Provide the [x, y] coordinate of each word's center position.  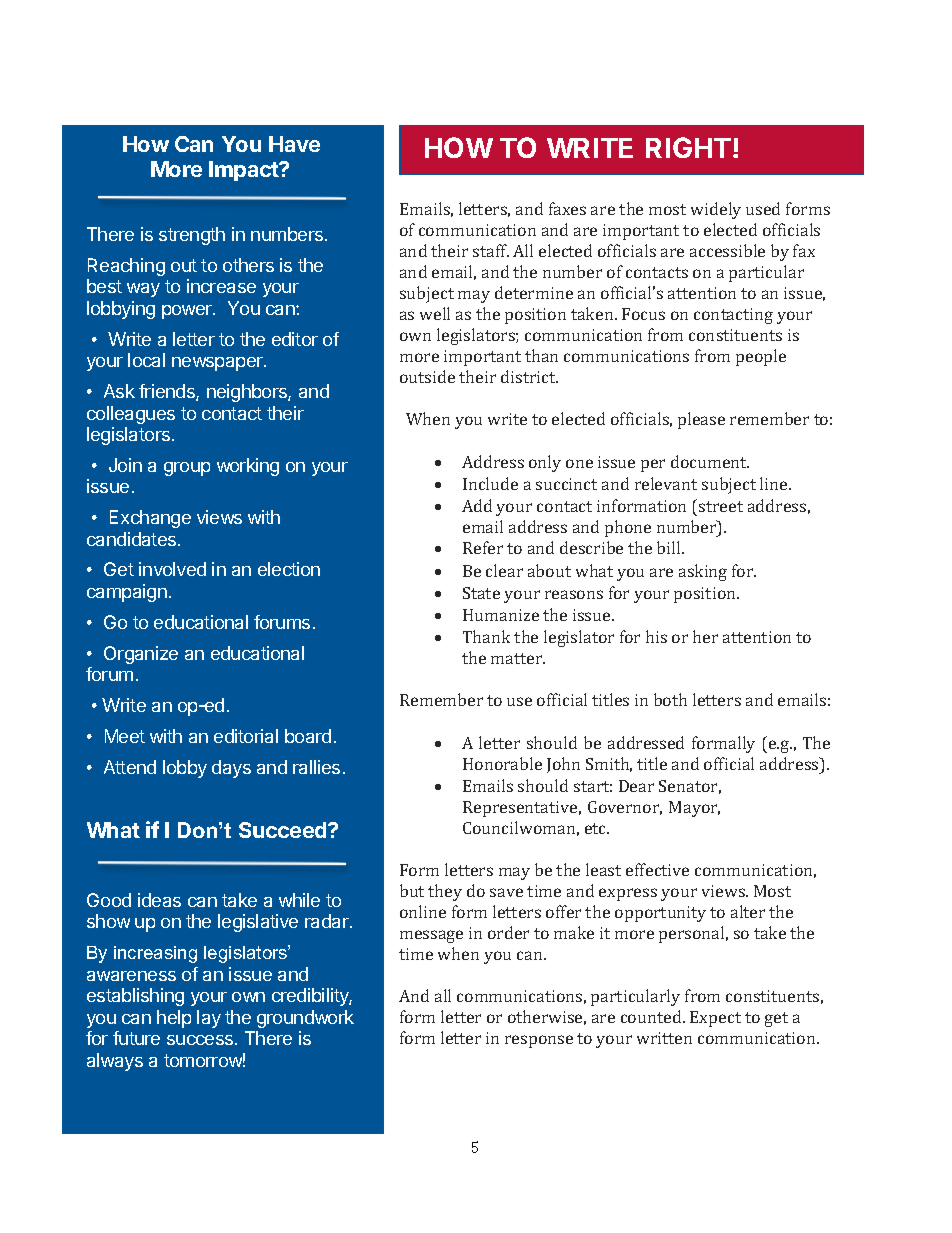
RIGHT [688, 147]
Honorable [502, 763]
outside [427, 376]
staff [491, 250]
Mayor [694, 809]
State [481, 593]
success [201, 1040]
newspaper [218, 364]
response [539, 1041]
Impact [245, 171]
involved [172, 569]
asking [703, 572]
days [231, 769]
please [701, 420]
